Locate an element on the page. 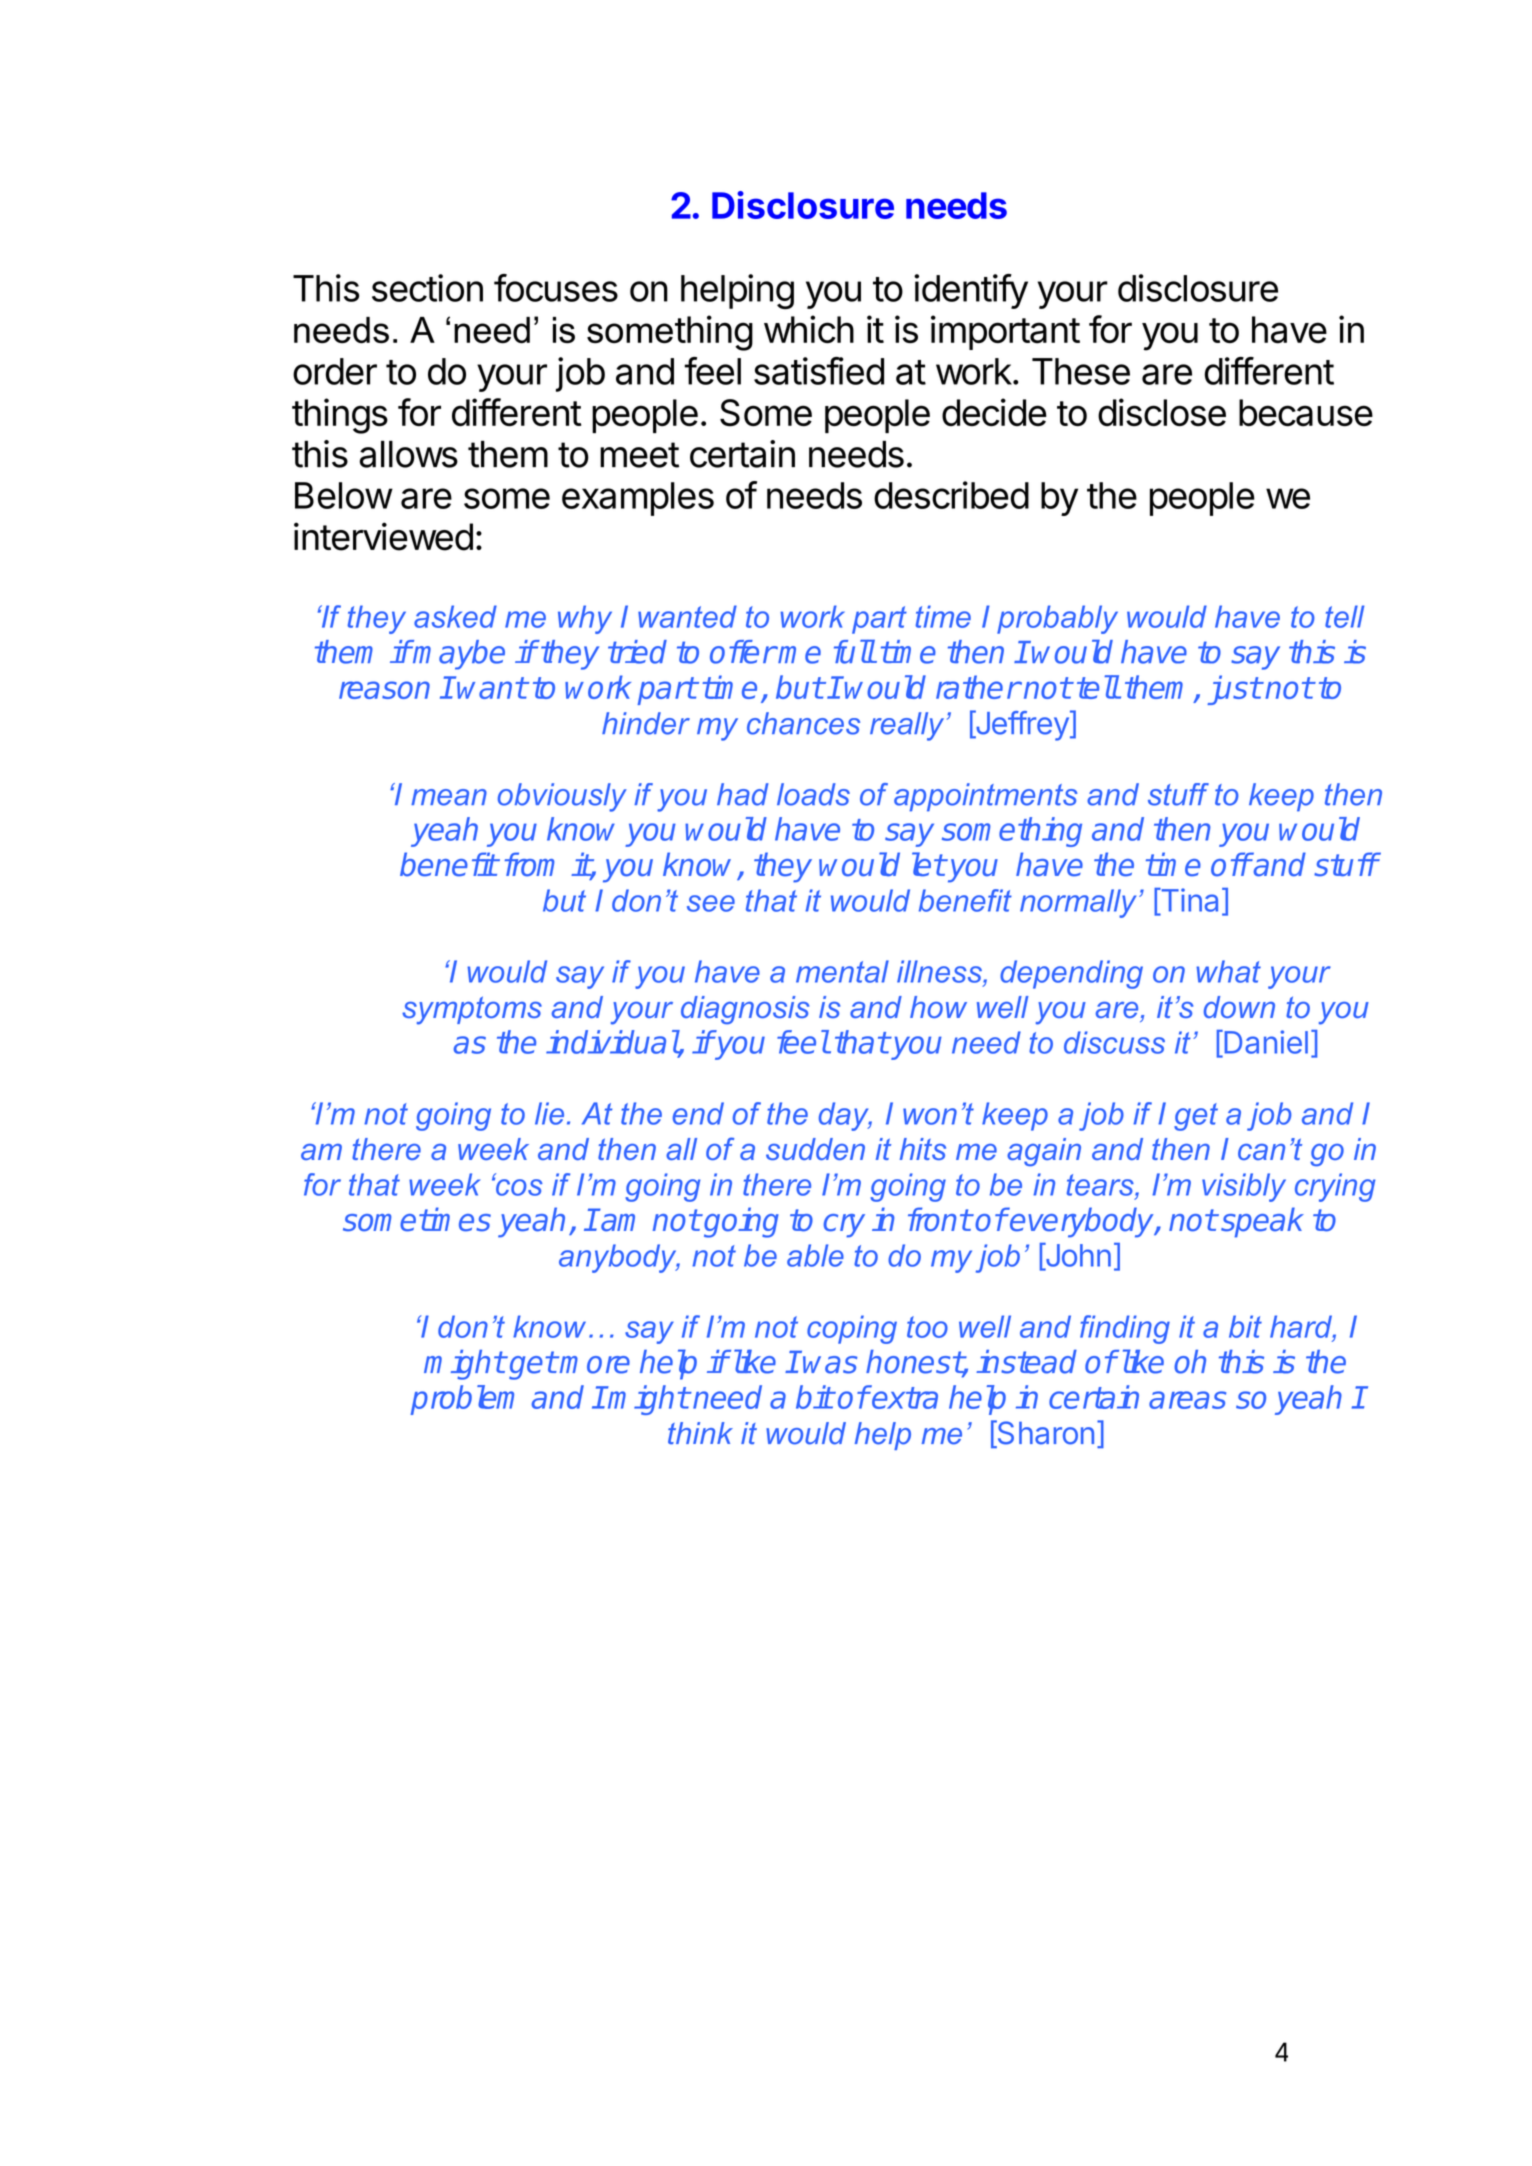 The height and width of the image is (2166, 1532). probably is located at coordinates (1057, 619).
